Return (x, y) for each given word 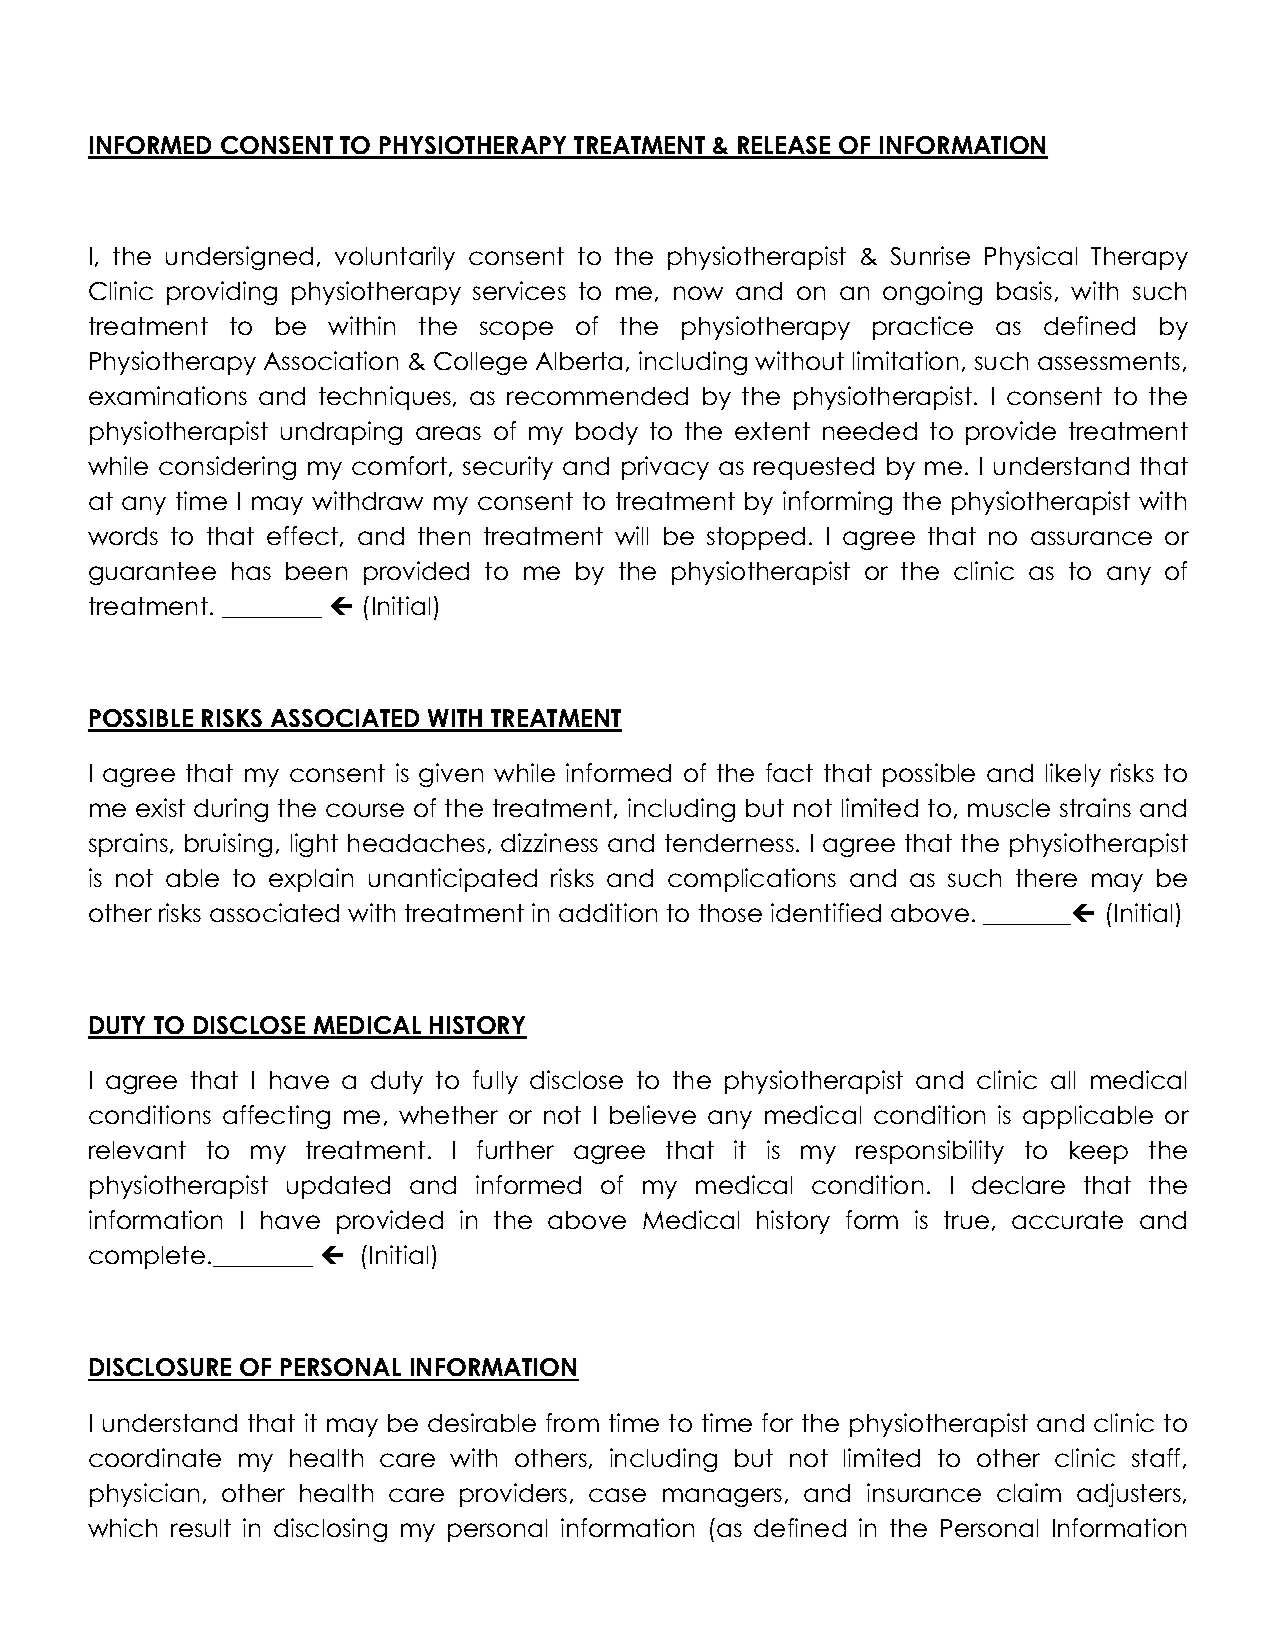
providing (222, 293)
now (698, 293)
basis (1024, 290)
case (617, 1495)
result (201, 1528)
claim (1029, 1492)
